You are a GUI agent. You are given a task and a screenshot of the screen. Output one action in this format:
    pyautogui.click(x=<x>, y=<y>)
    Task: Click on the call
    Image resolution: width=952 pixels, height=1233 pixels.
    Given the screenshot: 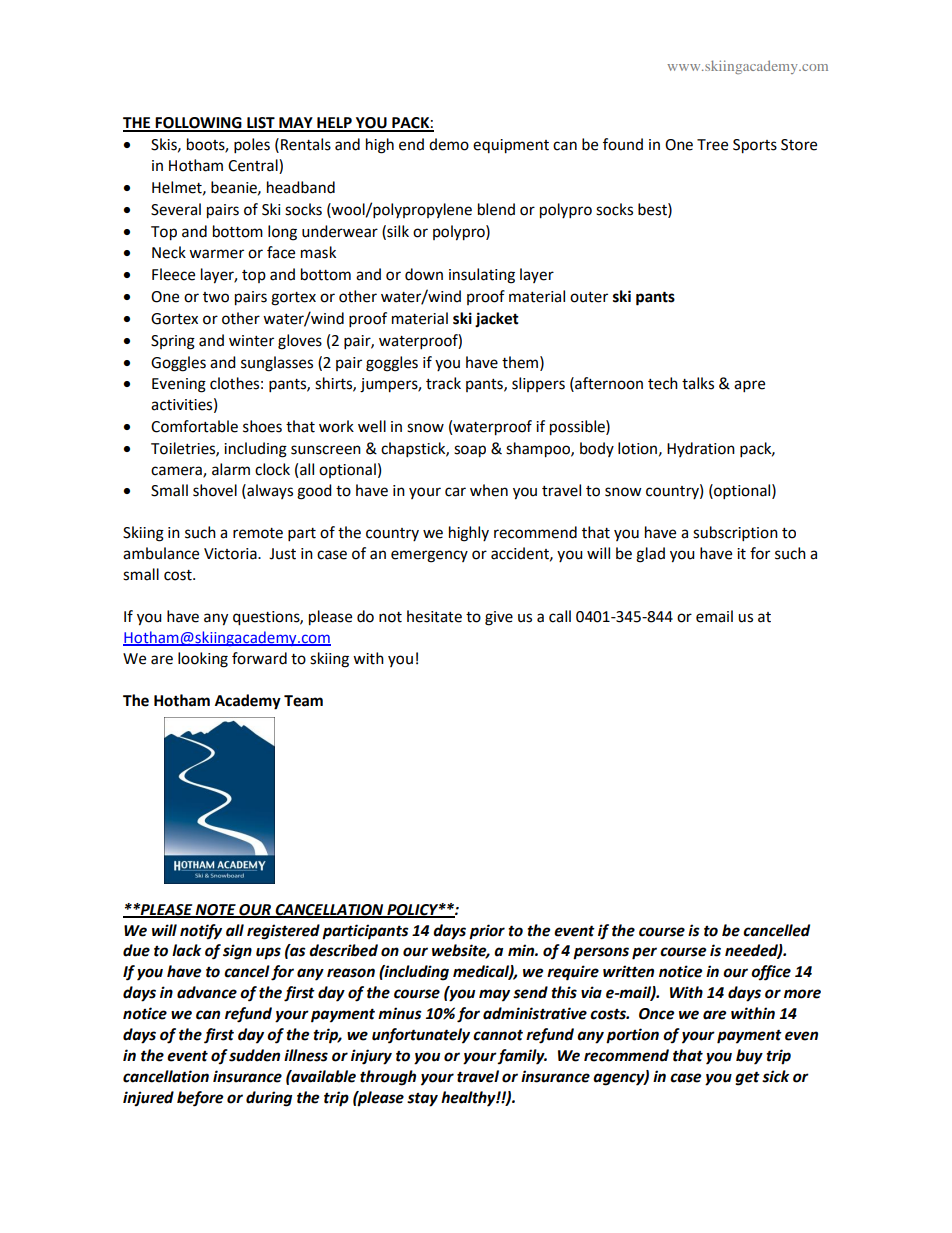 What is the action you would take?
    pyautogui.click(x=560, y=616)
